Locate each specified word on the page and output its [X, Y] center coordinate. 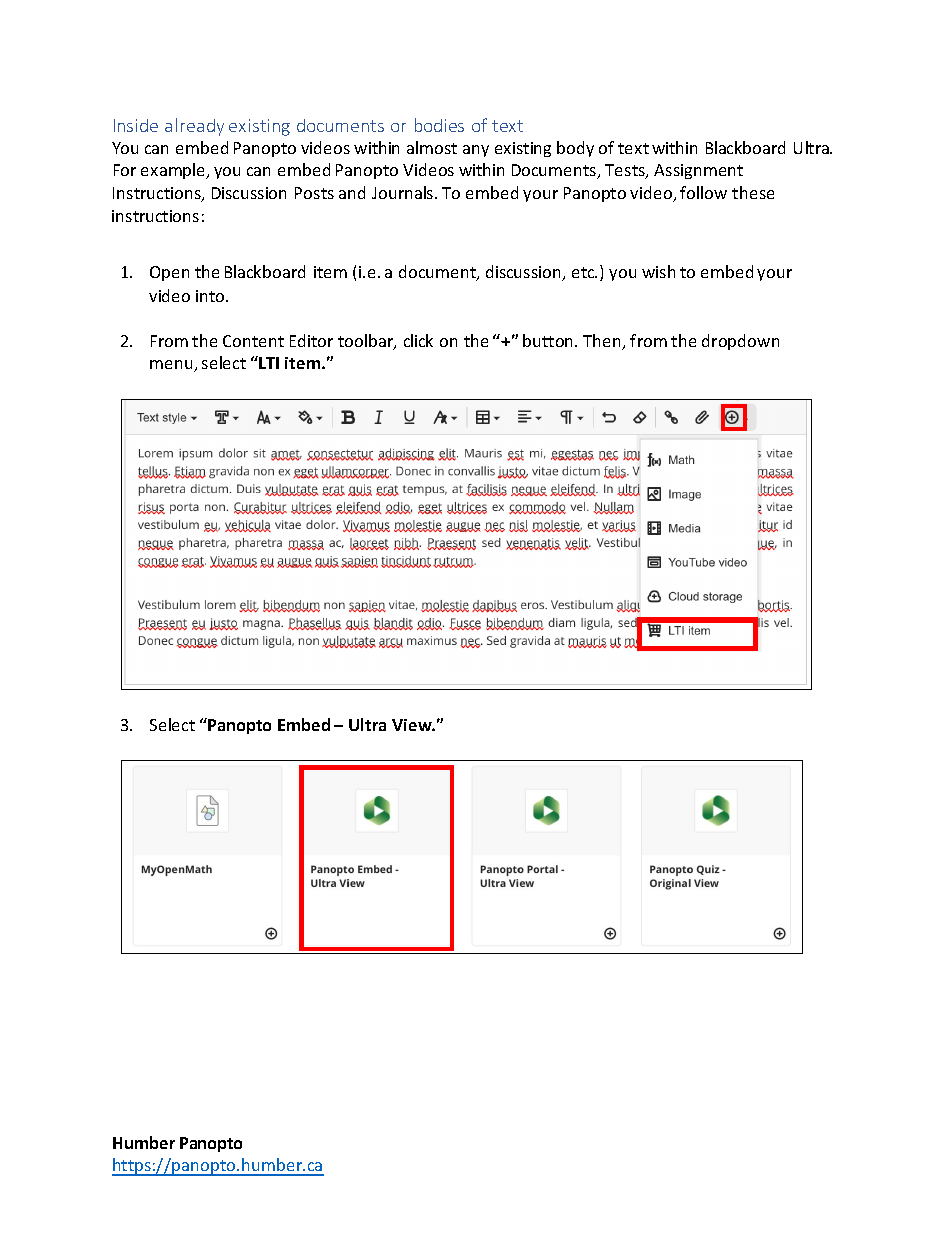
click [418, 340]
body [575, 149]
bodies [439, 125]
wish [658, 271]
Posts [314, 193]
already [194, 127]
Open [169, 273]
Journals [404, 192]
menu [172, 366]
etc [584, 272]
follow [703, 192]
